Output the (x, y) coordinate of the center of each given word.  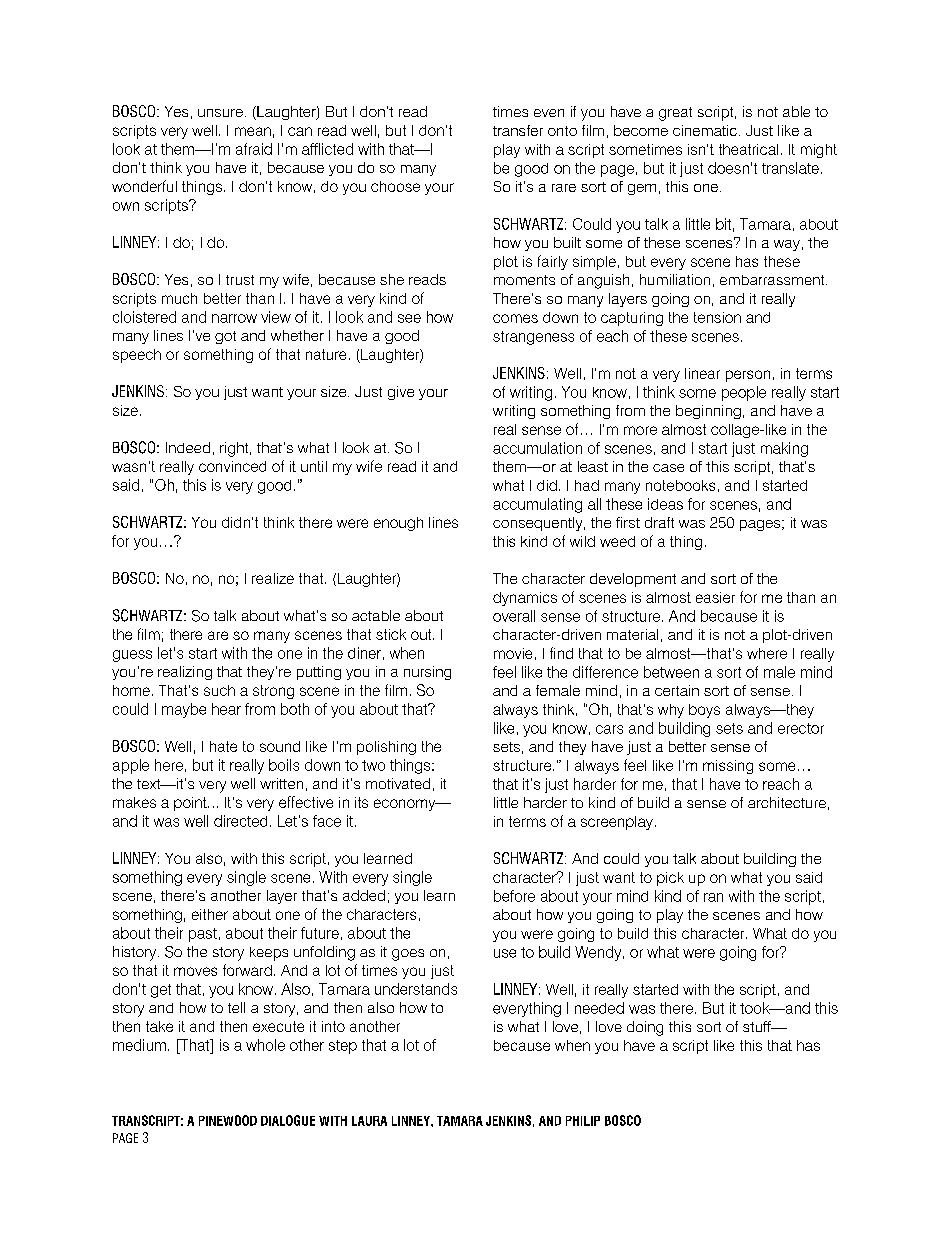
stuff (758, 1026)
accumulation (537, 448)
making (784, 449)
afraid (254, 149)
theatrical (748, 149)
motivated (398, 783)
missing (728, 767)
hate (223, 746)
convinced (232, 466)
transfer (518, 130)
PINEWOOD (228, 1120)
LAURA (369, 1121)
